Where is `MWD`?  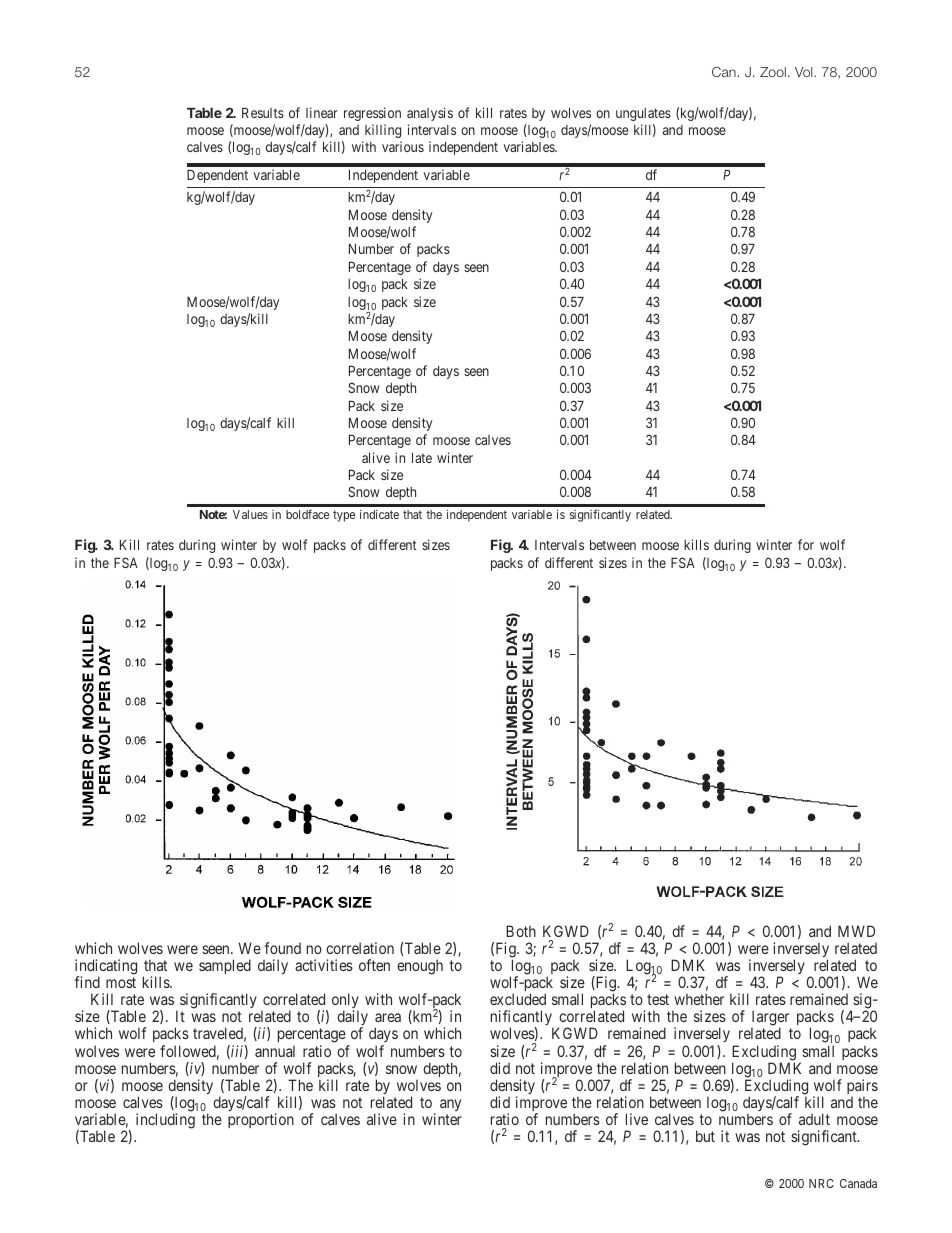 MWD is located at coordinates (856, 931).
